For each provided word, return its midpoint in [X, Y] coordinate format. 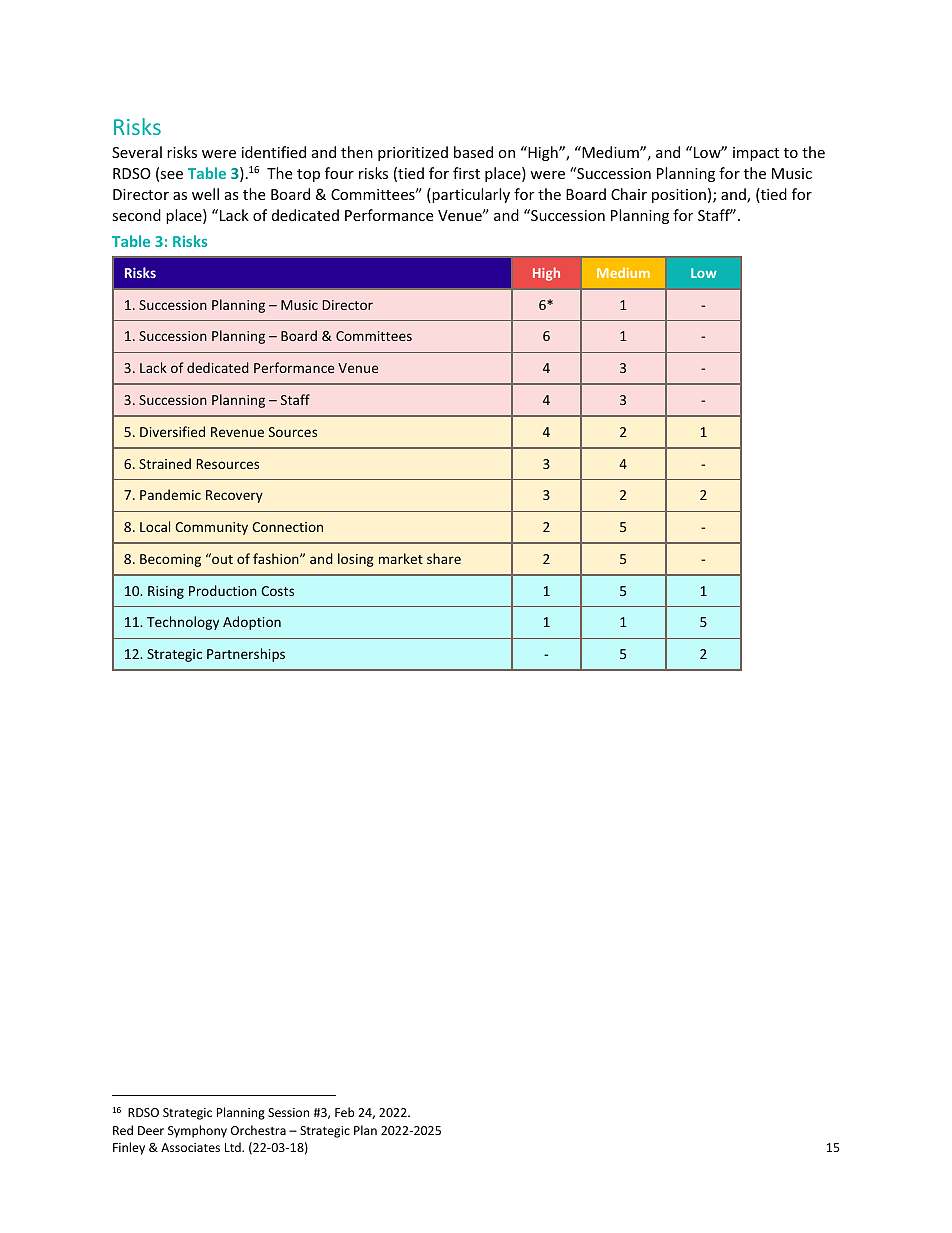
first [466, 173]
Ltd [234, 1147]
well [205, 194]
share [444, 558]
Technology [183, 623]
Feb [344, 1112]
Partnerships [246, 655]
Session [288, 1112]
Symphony [197, 1131]
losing [356, 560]
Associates [190, 1147]
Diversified [172, 431]
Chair [629, 194]
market [401, 558]
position [679, 196]
